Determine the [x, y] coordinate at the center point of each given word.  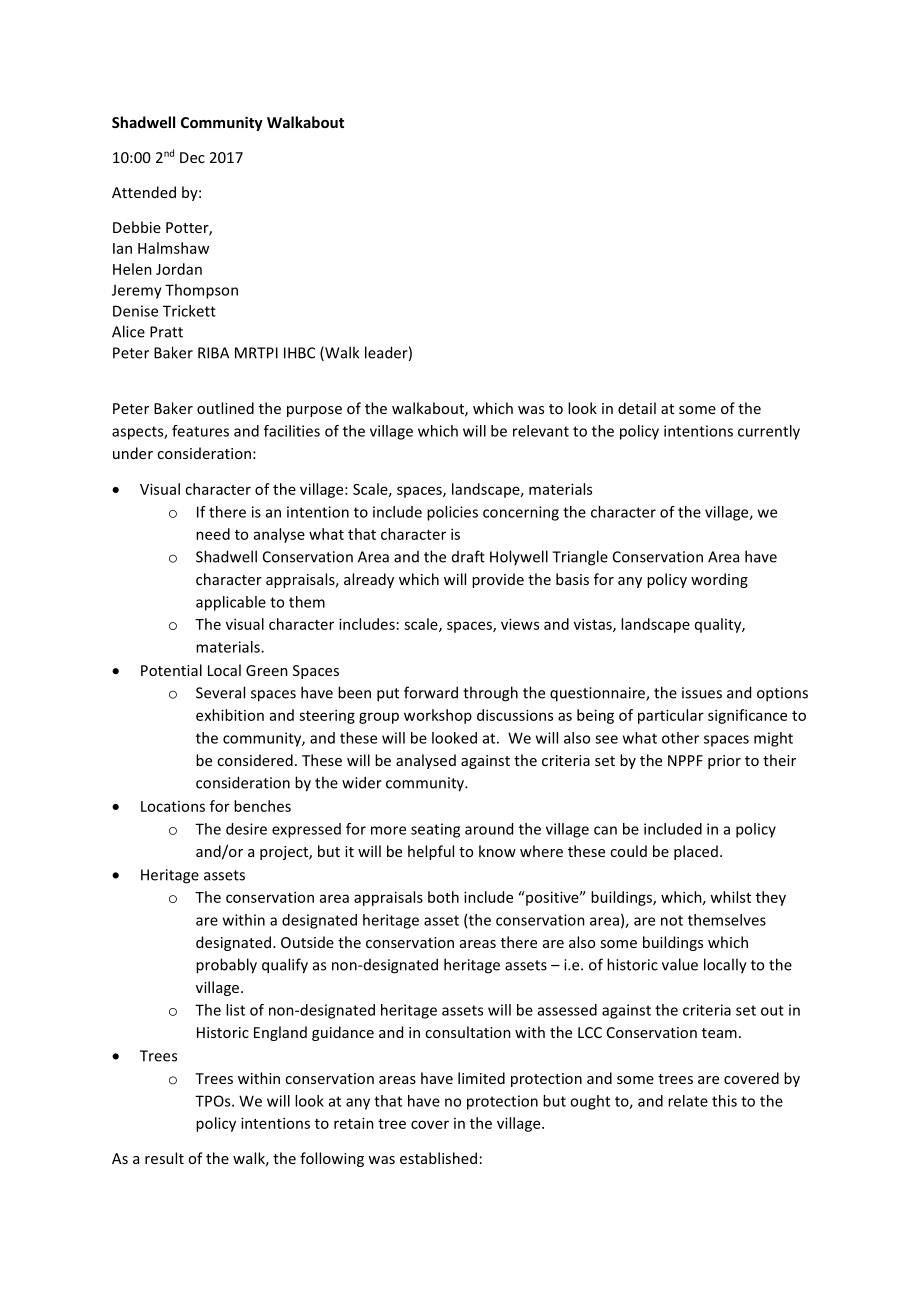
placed [696, 852]
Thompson [201, 291]
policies [452, 513]
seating [435, 830]
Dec [192, 157]
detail [637, 408]
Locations [173, 806]
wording [719, 580]
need [213, 534]
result [164, 1158]
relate [688, 1101]
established [438, 1158]
